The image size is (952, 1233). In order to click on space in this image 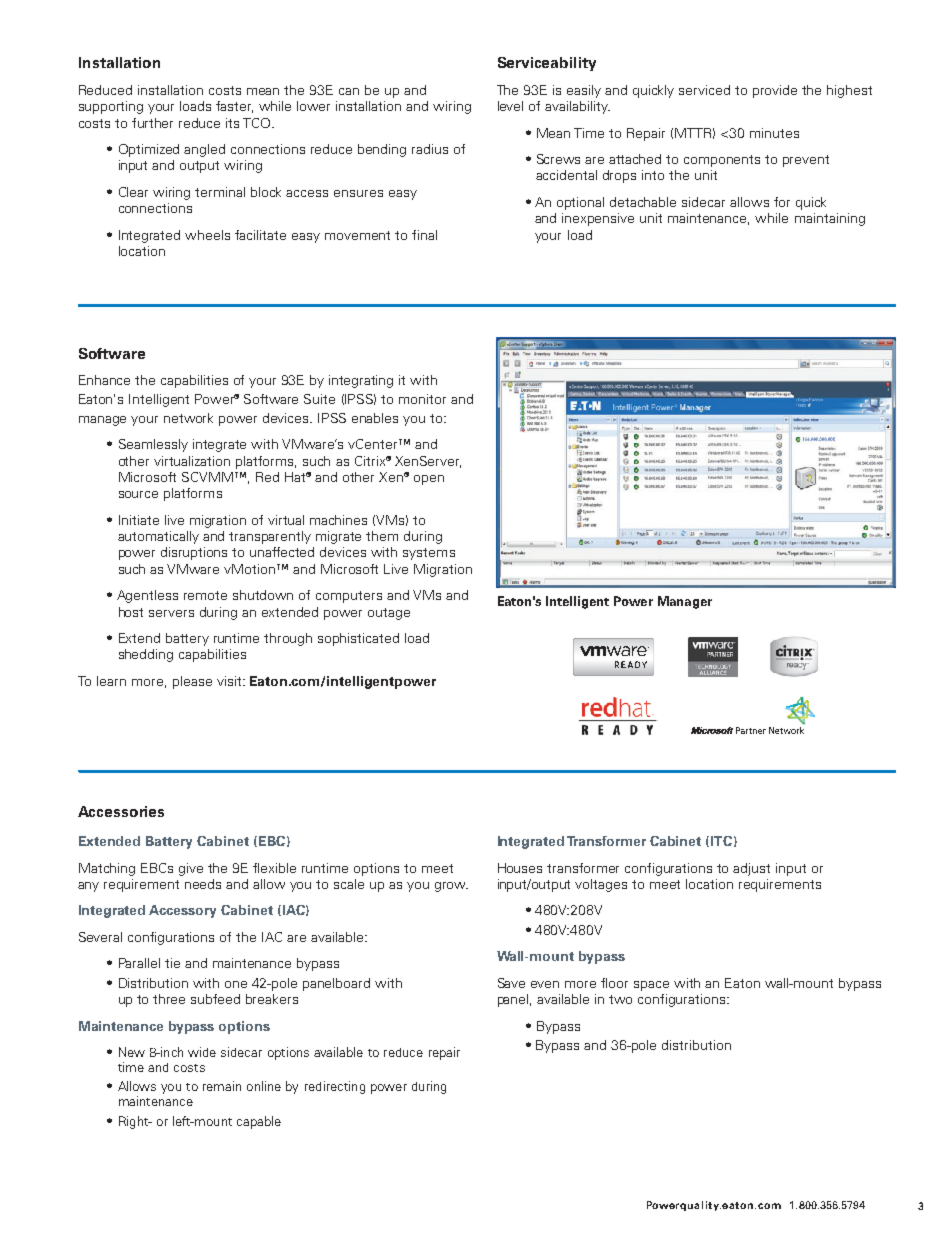, I will do `click(651, 986)`.
